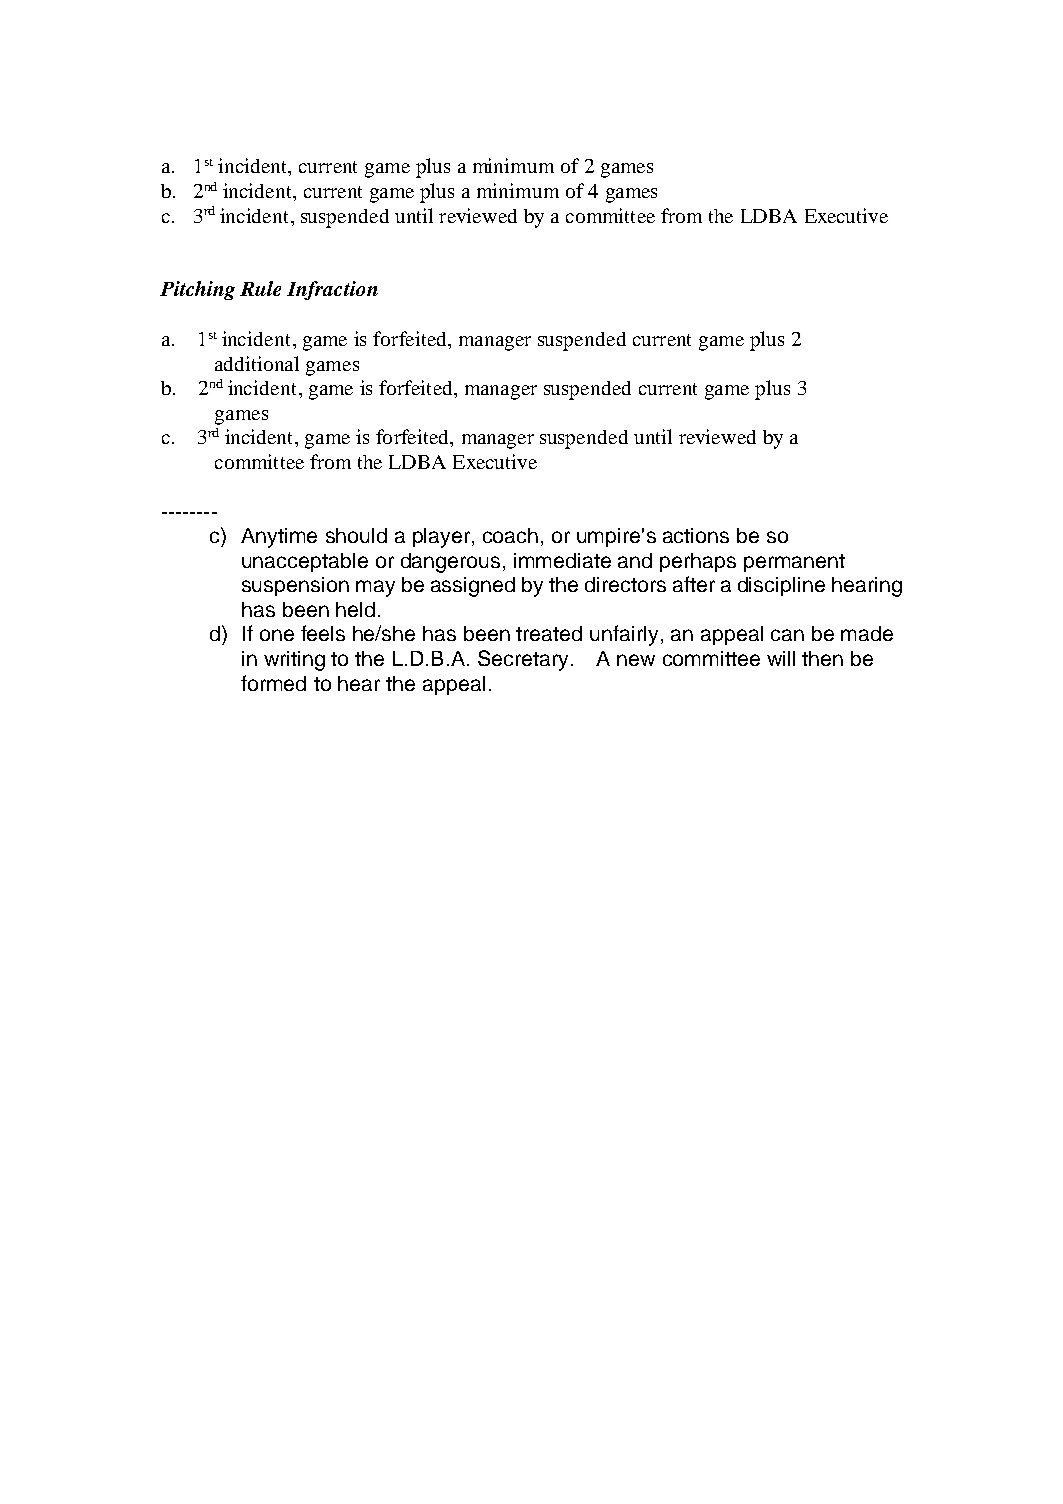  I want to click on Secretary, so click(523, 660).
